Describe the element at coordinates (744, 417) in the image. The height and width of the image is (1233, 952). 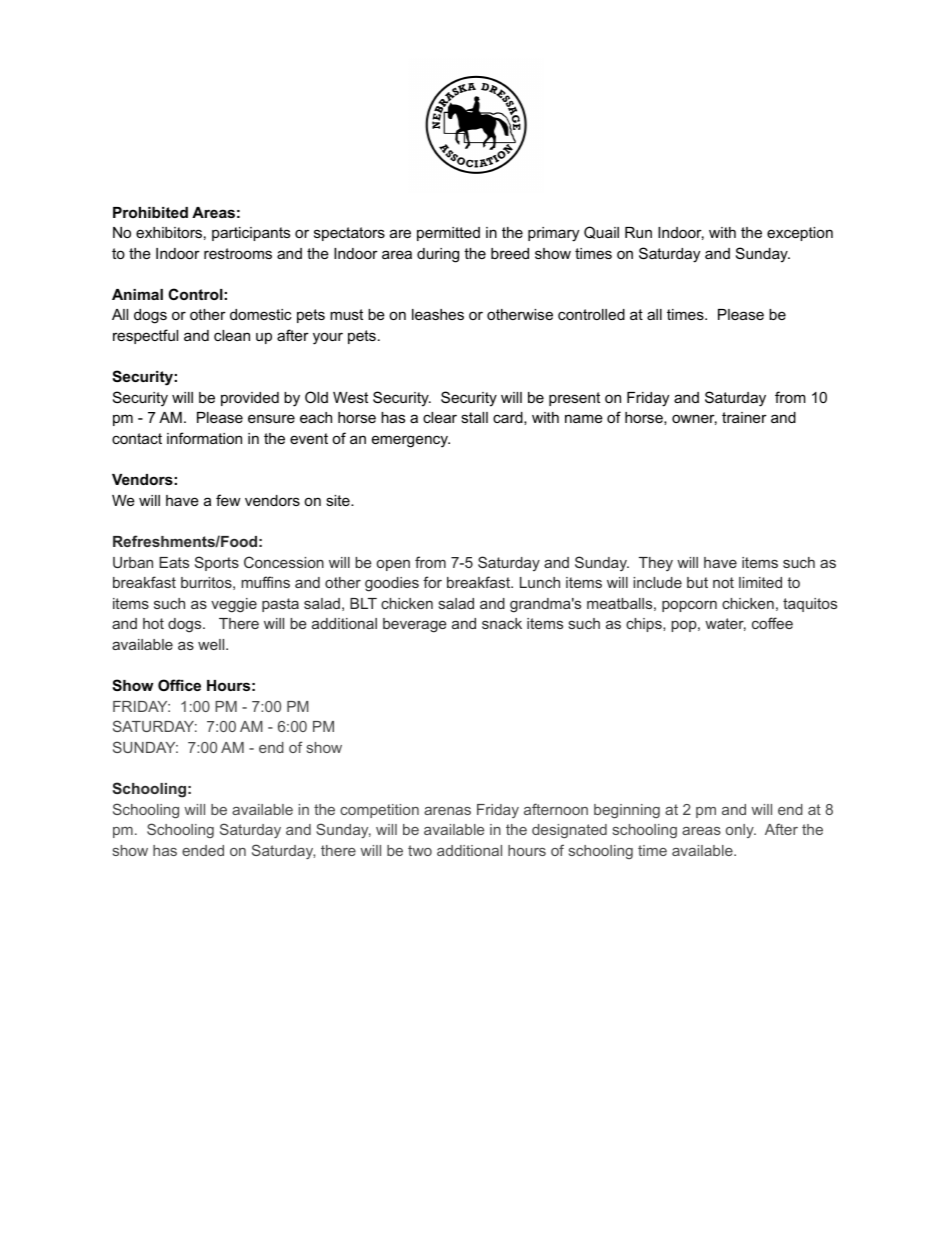
I see `trainer` at that location.
